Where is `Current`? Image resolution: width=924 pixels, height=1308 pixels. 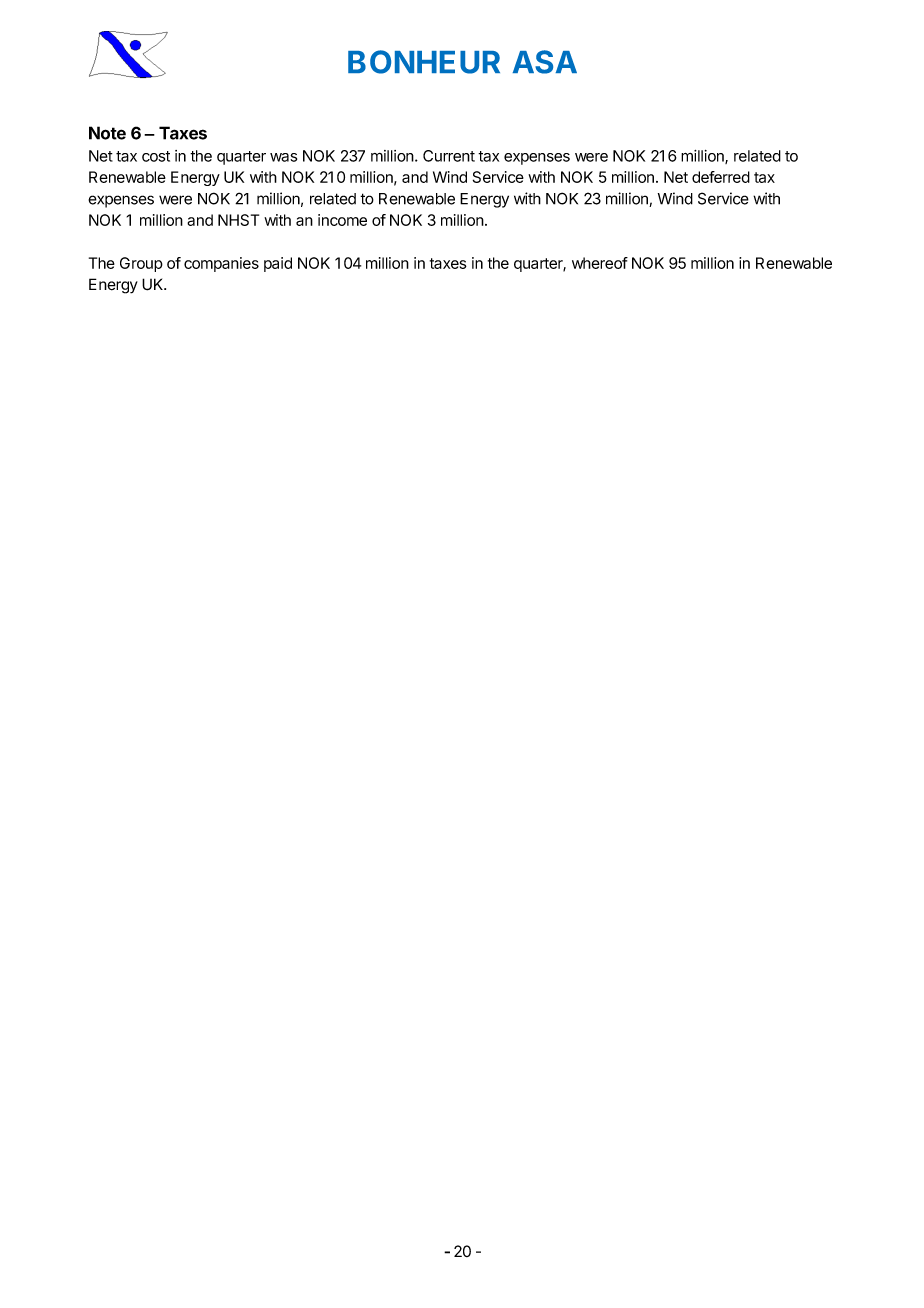
Current is located at coordinates (449, 156).
